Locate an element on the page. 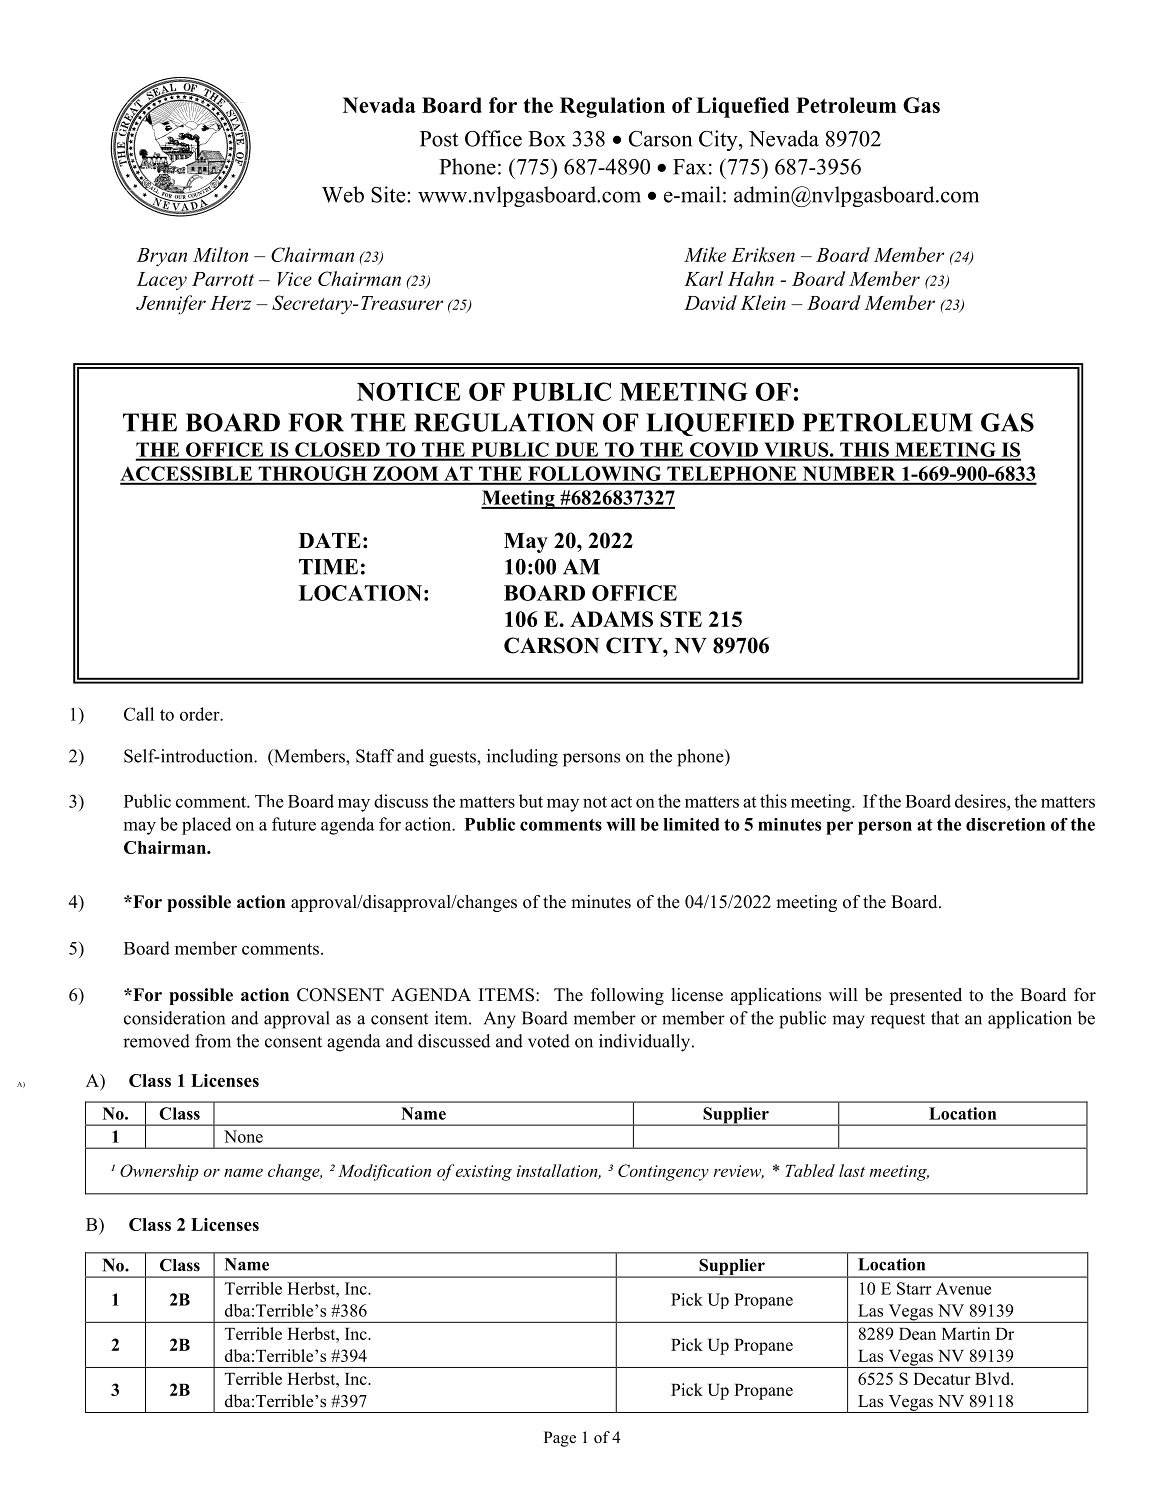 Image resolution: width=1164 pixels, height=1507 pixels. desires is located at coordinates (981, 801).
